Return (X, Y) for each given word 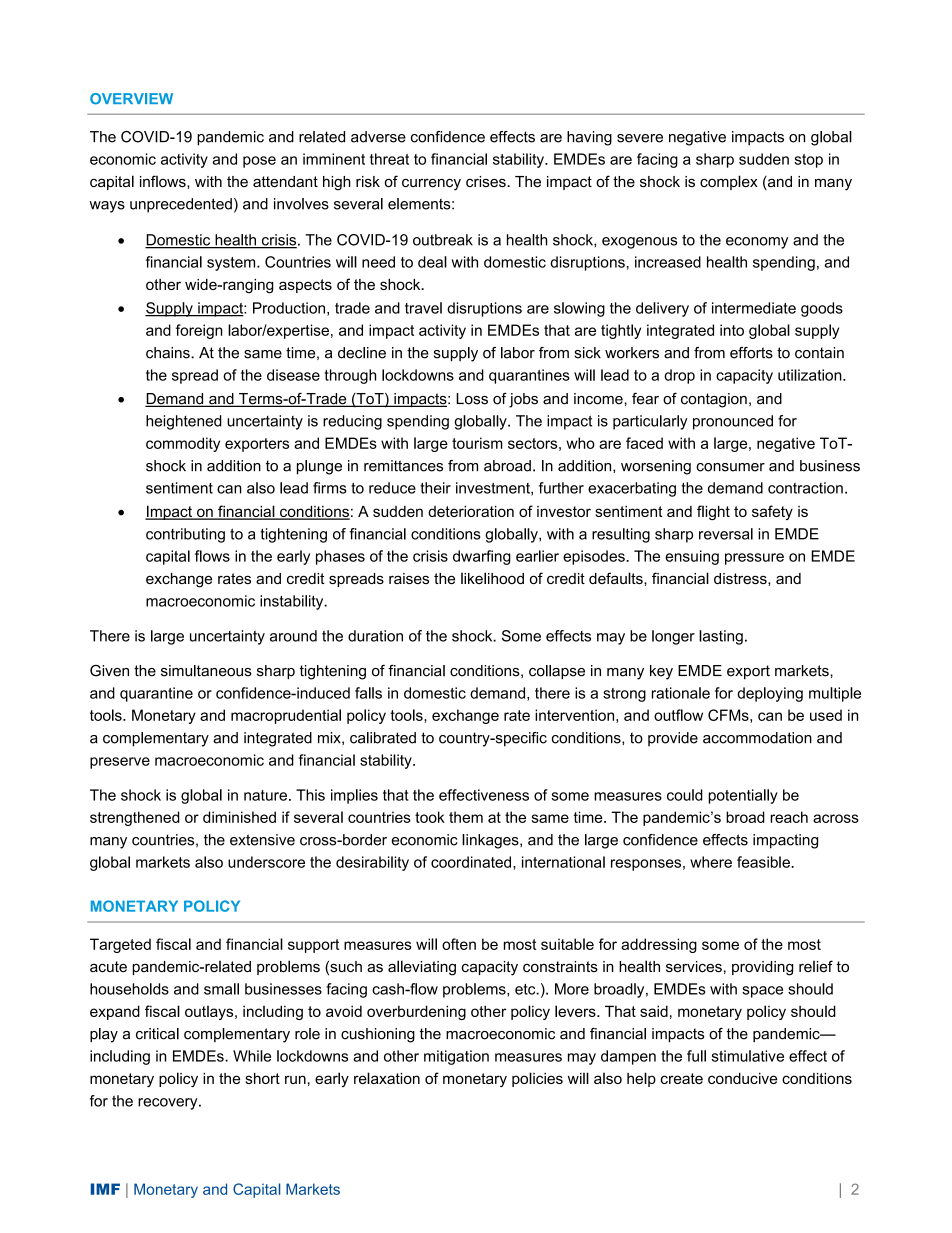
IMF (105, 1189)
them (466, 817)
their (435, 488)
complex (729, 182)
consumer (730, 467)
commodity (183, 444)
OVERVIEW (131, 99)
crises (487, 181)
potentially (743, 796)
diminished (239, 817)
